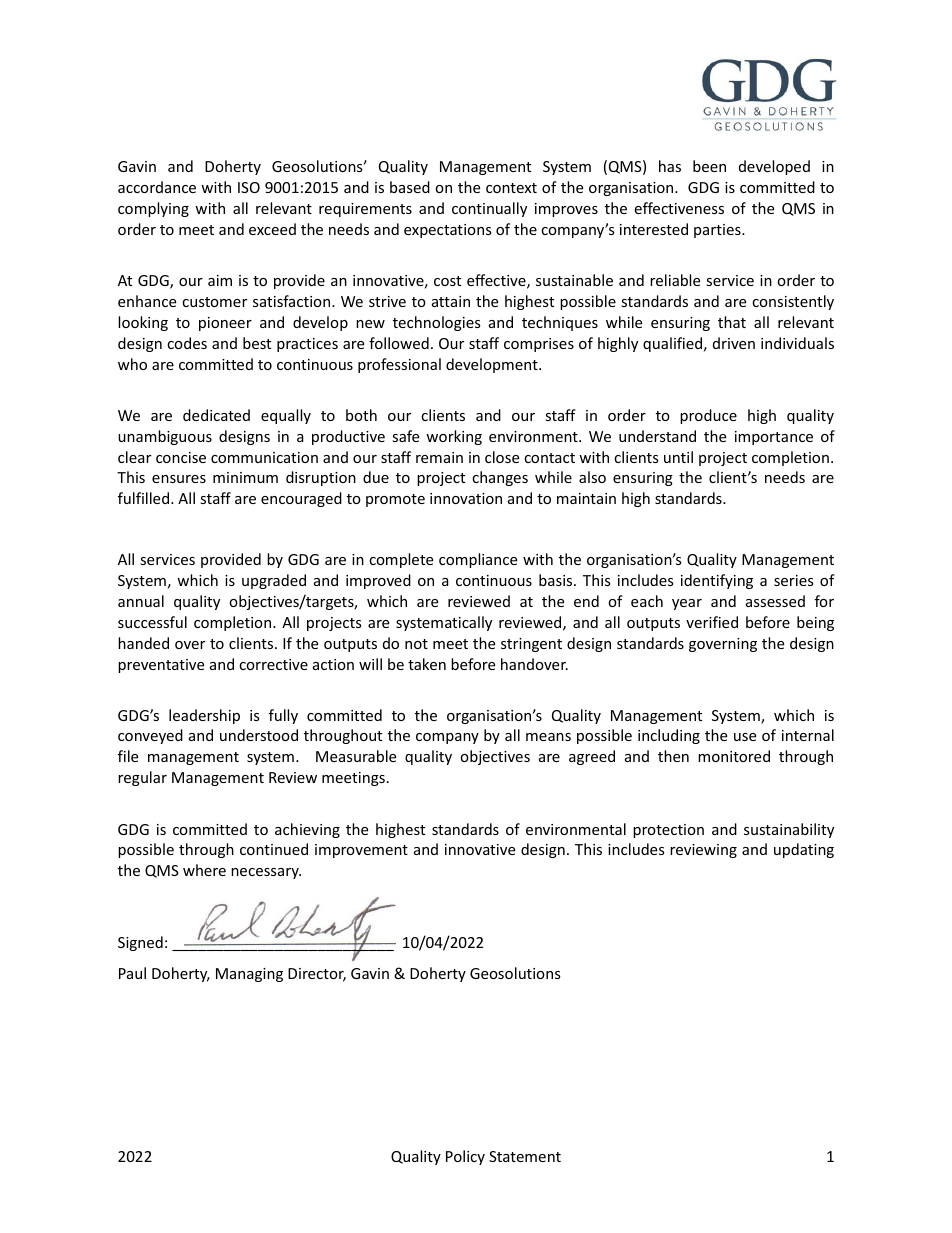 This image has height=1233, width=952. What do you see at coordinates (249, 975) in the image?
I see `Managing` at bounding box center [249, 975].
